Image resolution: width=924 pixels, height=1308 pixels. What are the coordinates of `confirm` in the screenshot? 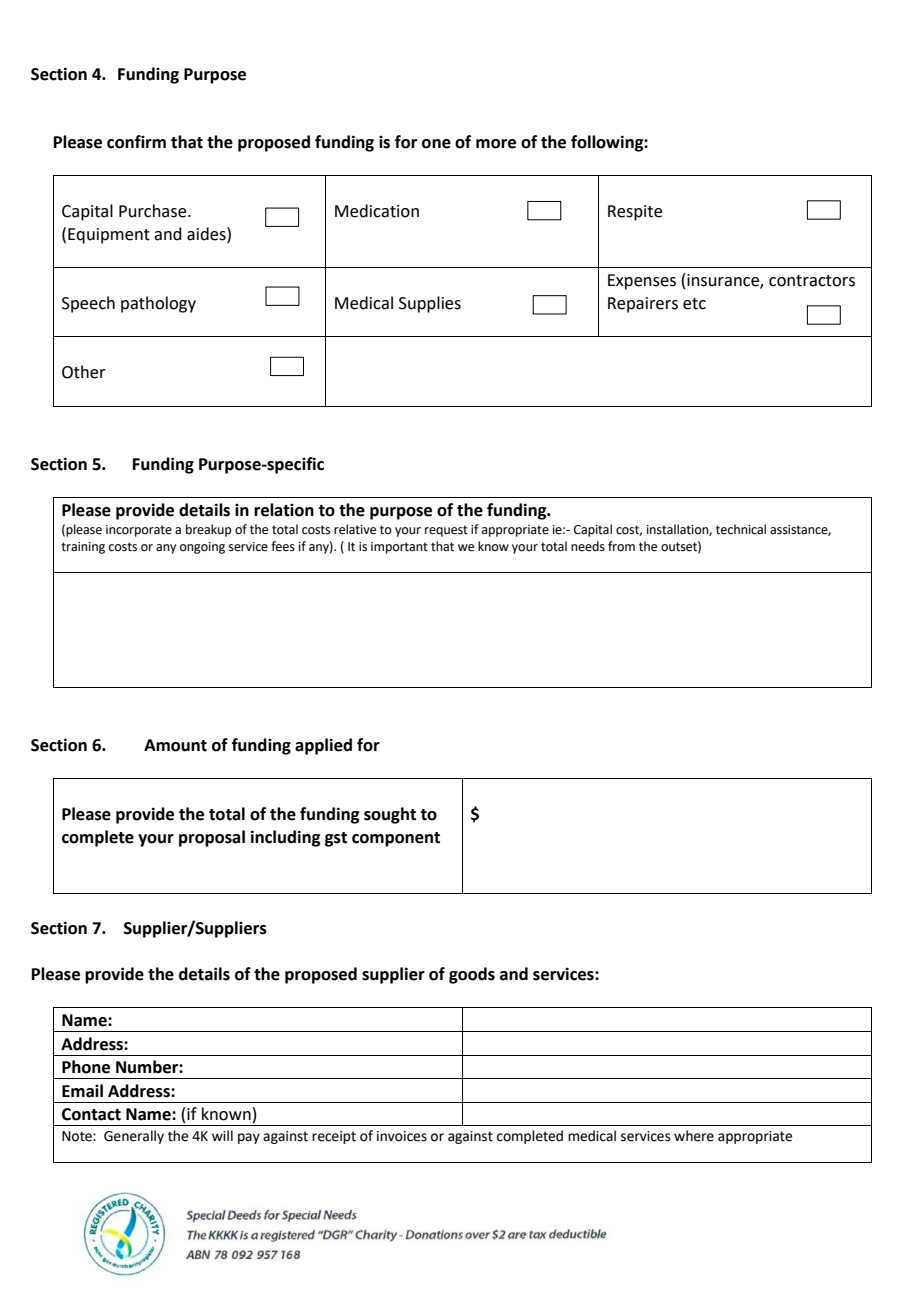 It's located at (136, 142).
